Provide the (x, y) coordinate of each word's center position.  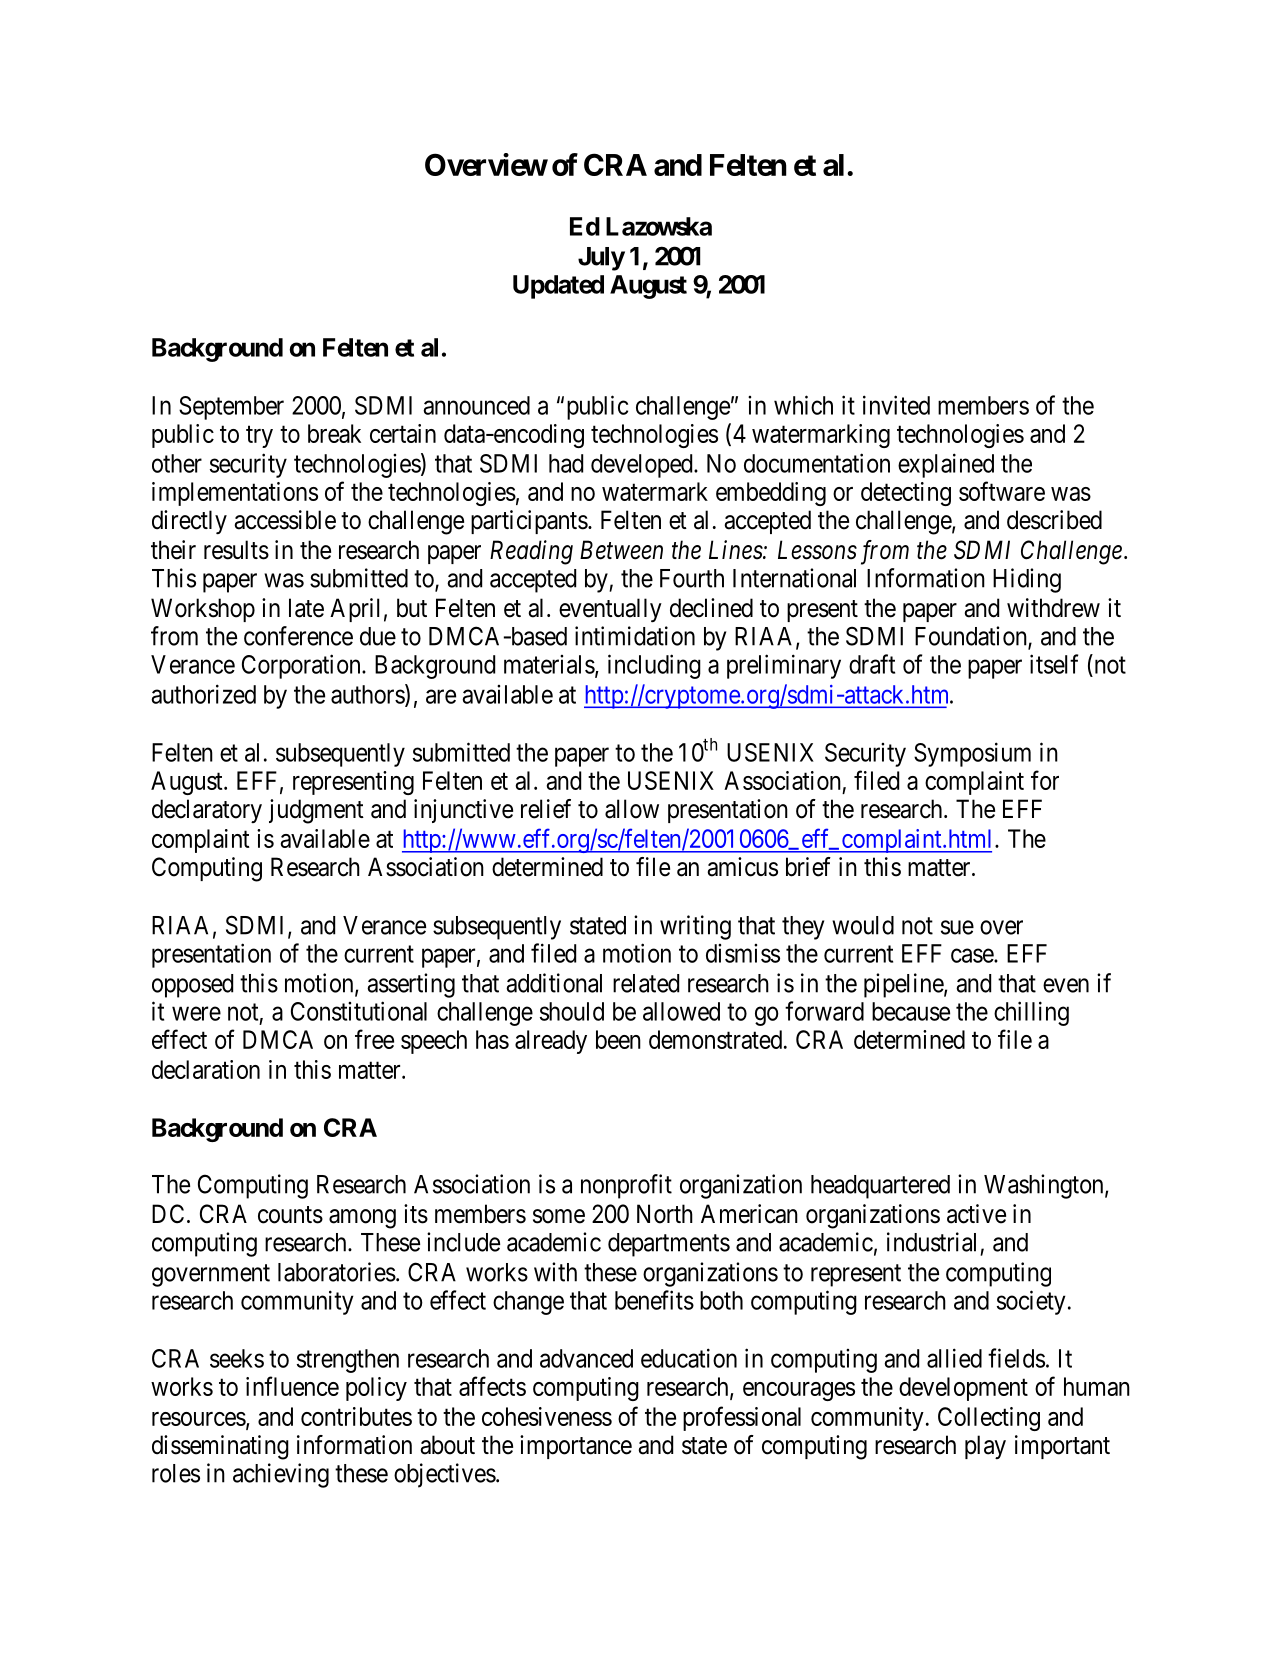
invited (896, 405)
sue (957, 927)
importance (576, 1447)
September (231, 408)
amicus (742, 867)
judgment (316, 811)
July (601, 259)
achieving (281, 1475)
